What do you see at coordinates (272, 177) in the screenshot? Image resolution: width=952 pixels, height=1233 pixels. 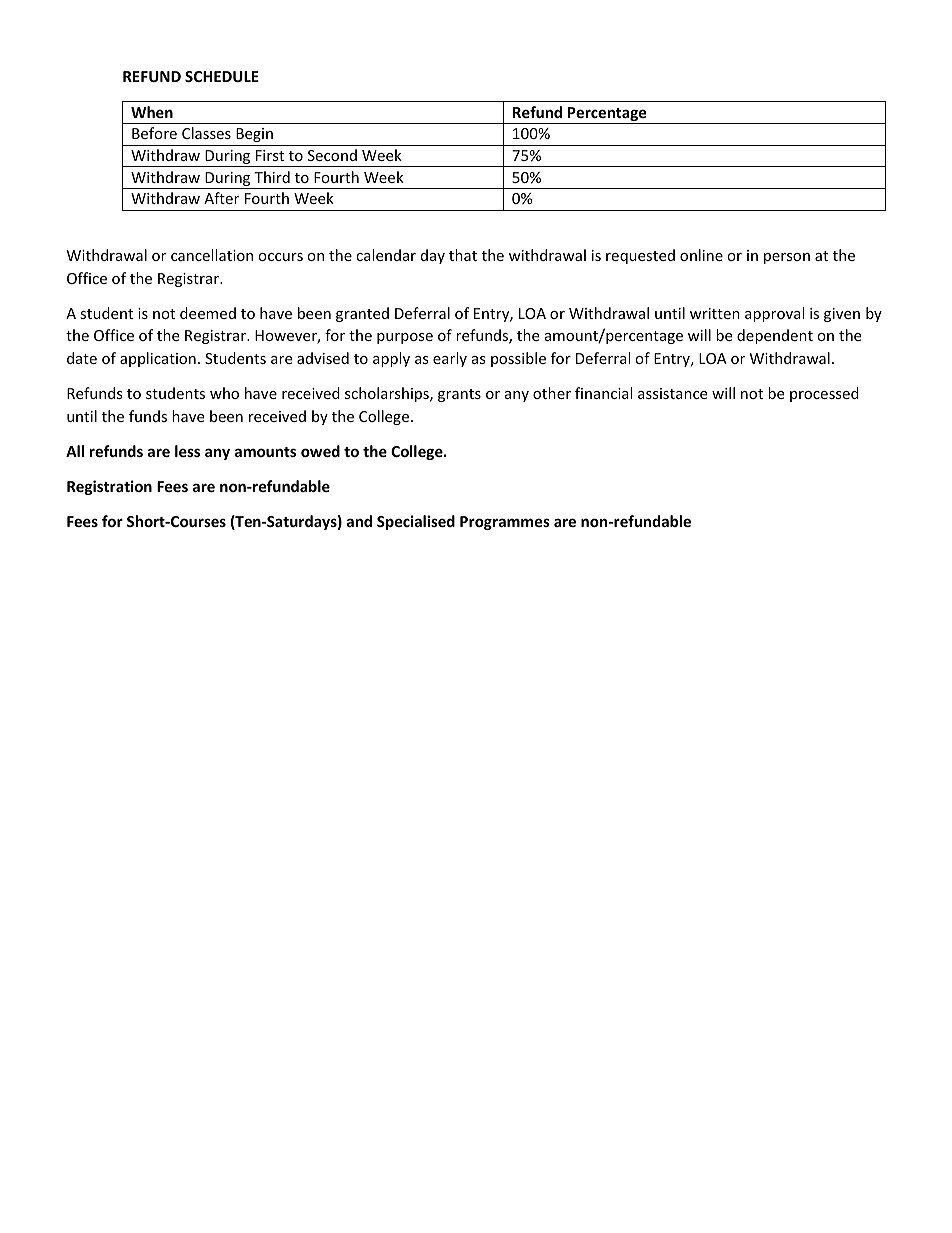 I see `Third` at bounding box center [272, 177].
